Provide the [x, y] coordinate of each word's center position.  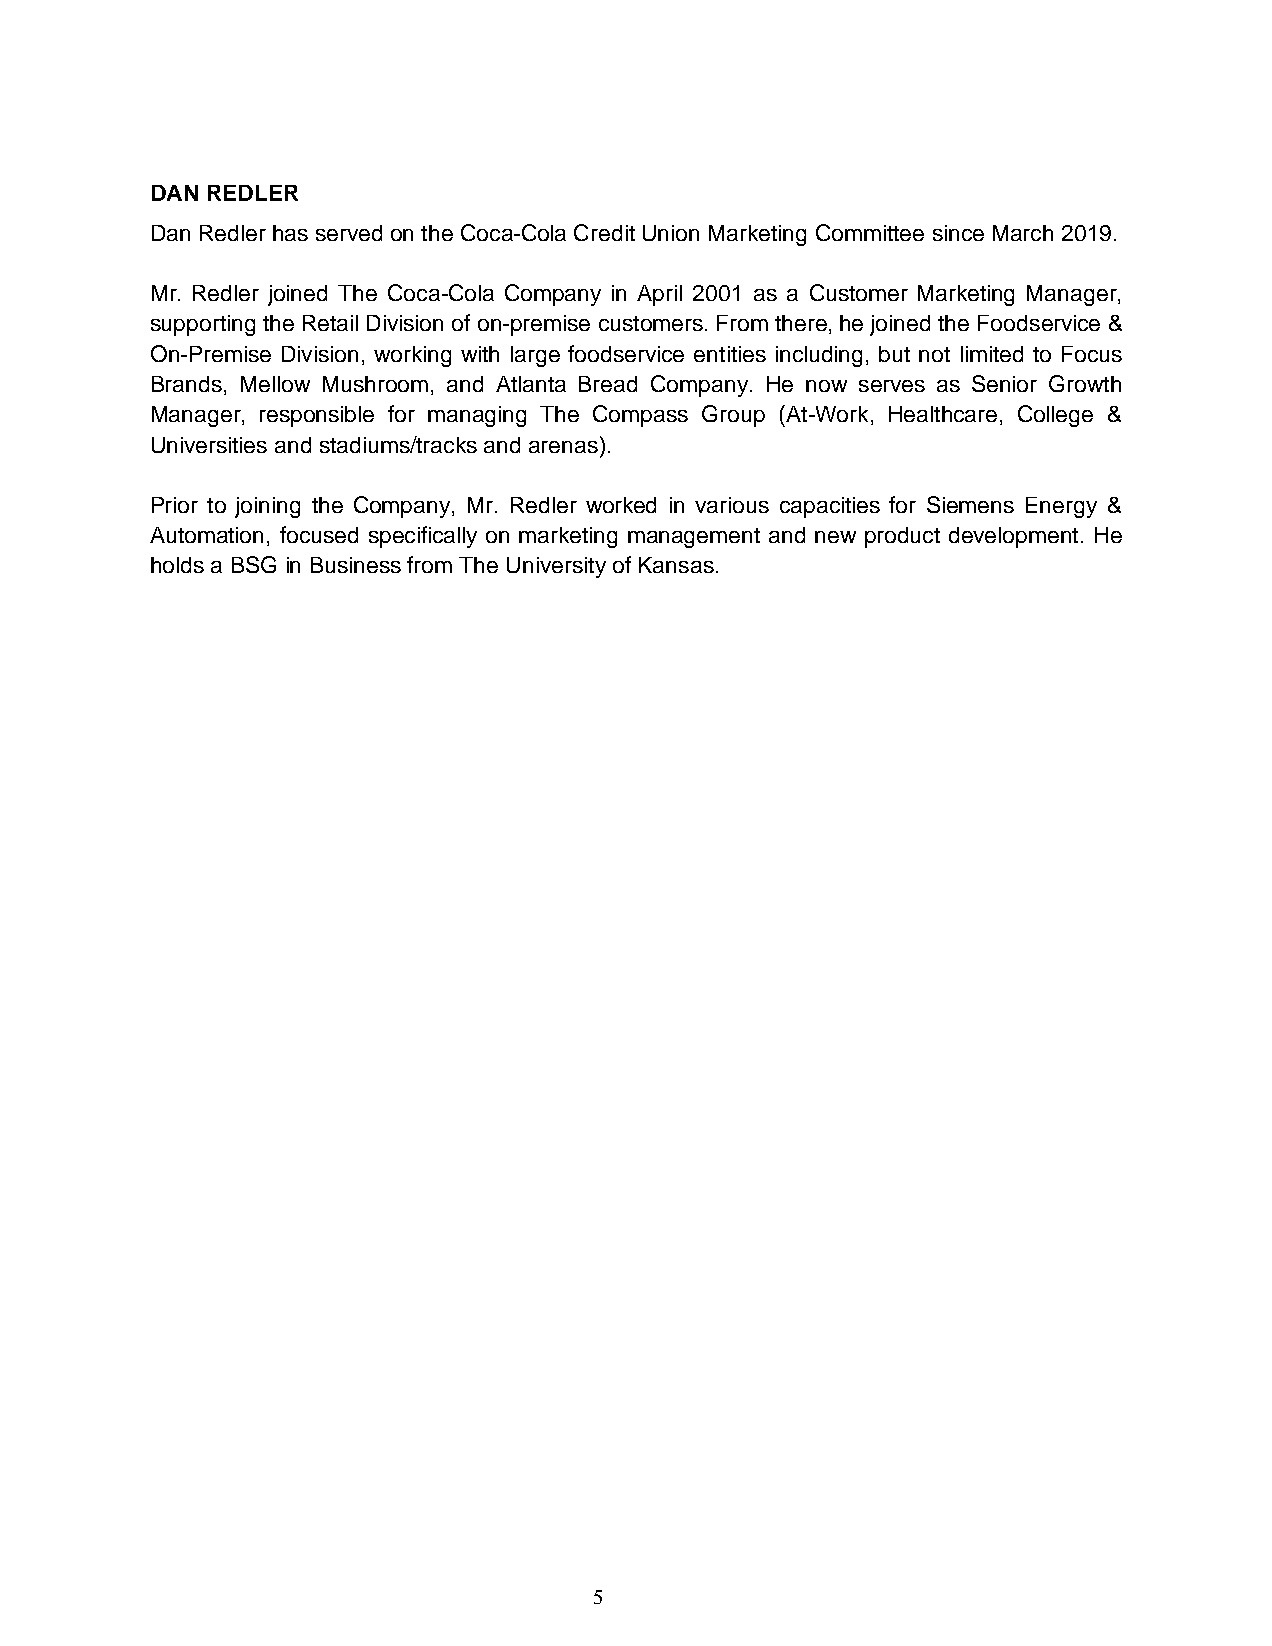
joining [267, 507]
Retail [330, 323]
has [290, 233]
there [801, 323]
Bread [608, 384]
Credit [604, 232]
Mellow [275, 384]
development [1013, 537]
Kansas [676, 565]
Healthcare [943, 414]
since [958, 233]
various [732, 505]
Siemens [970, 504]
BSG [254, 564]
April [659, 295]
